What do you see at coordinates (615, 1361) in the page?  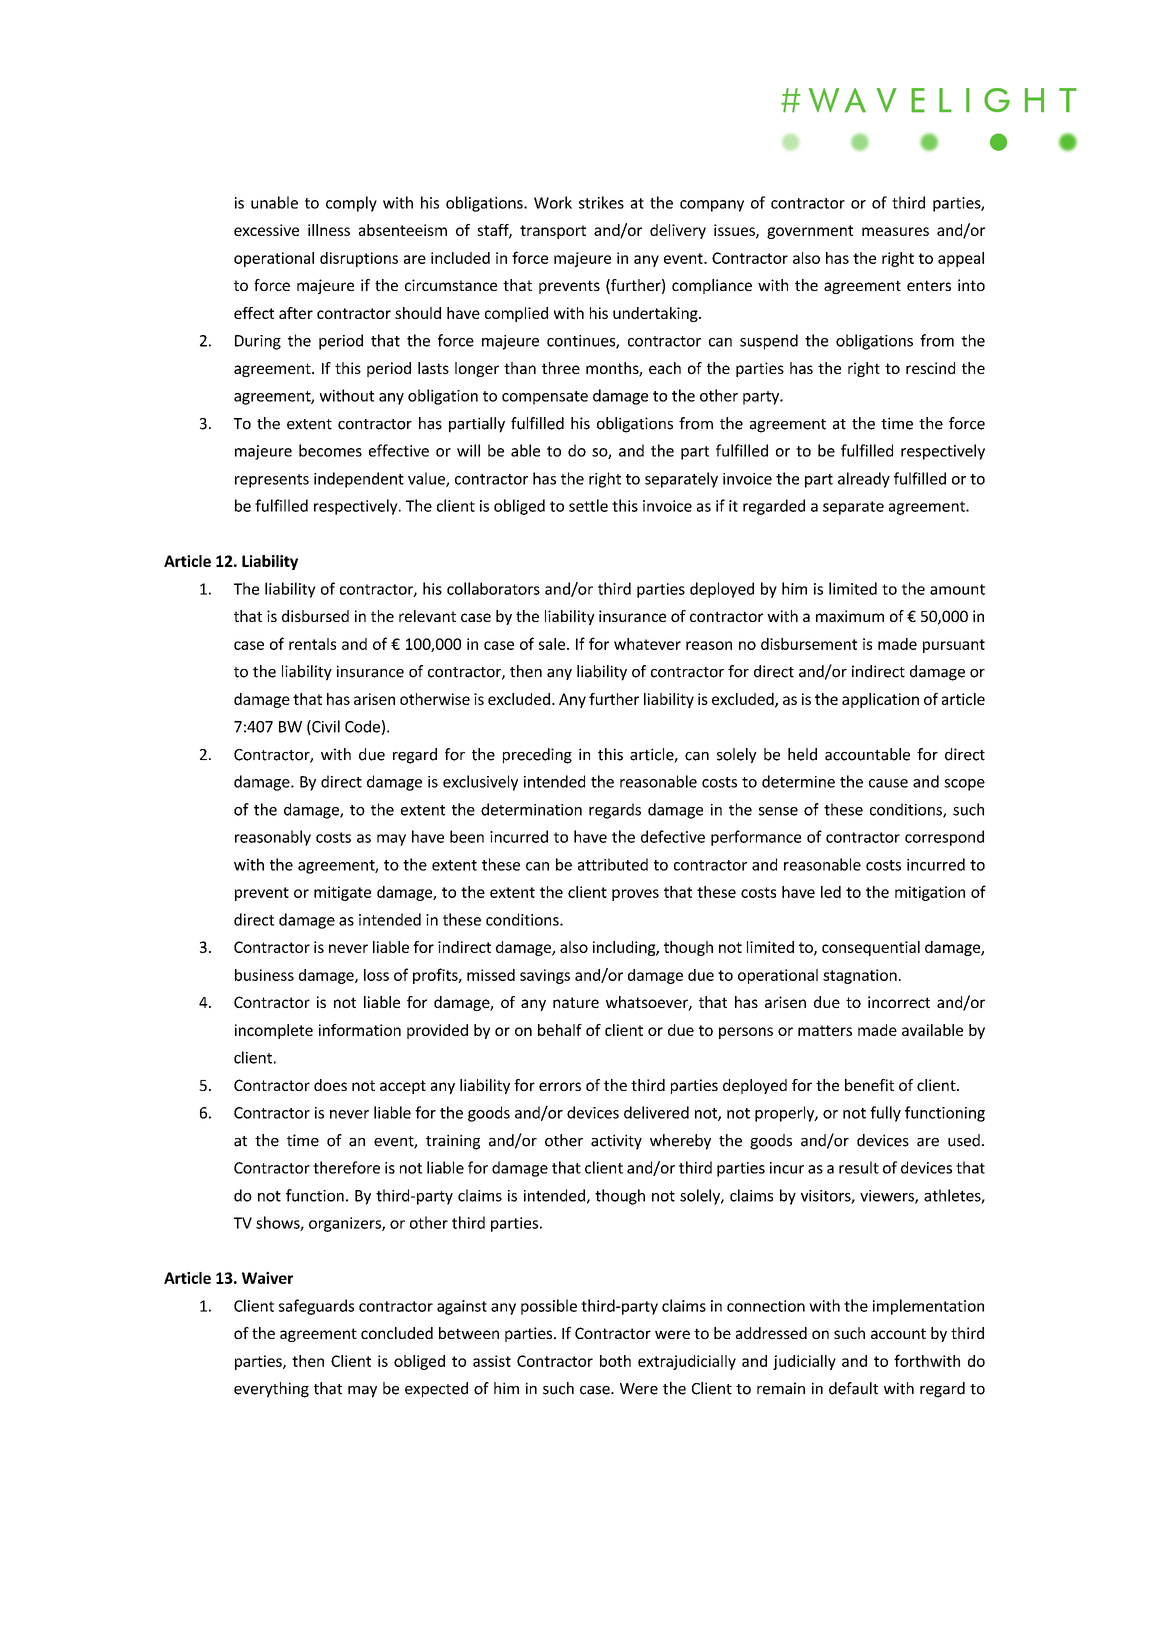 I see `both` at bounding box center [615, 1361].
